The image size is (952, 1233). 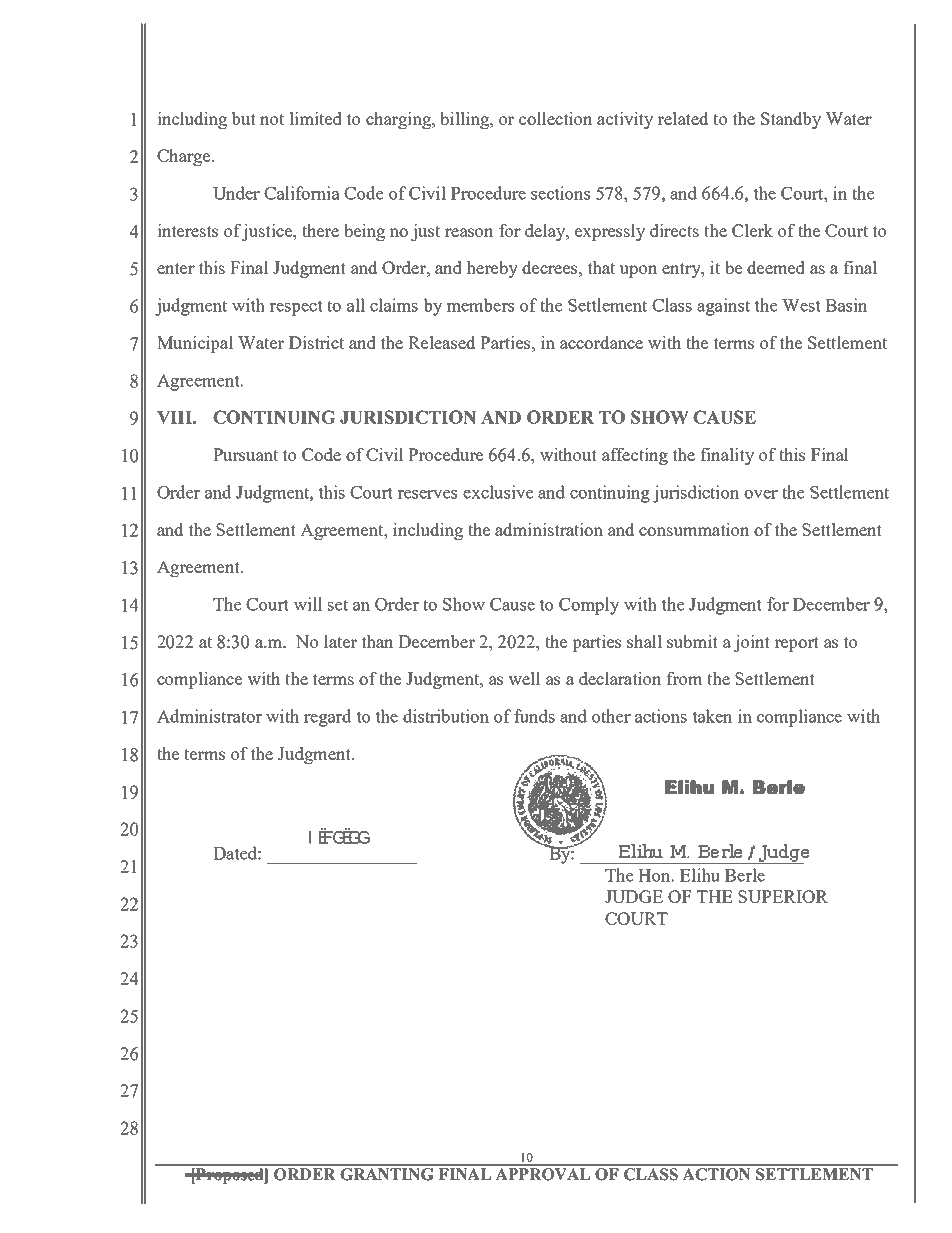 What do you see at coordinates (209, 716) in the screenshot?
I see `Administrator` at bounding box center [209, 716].
